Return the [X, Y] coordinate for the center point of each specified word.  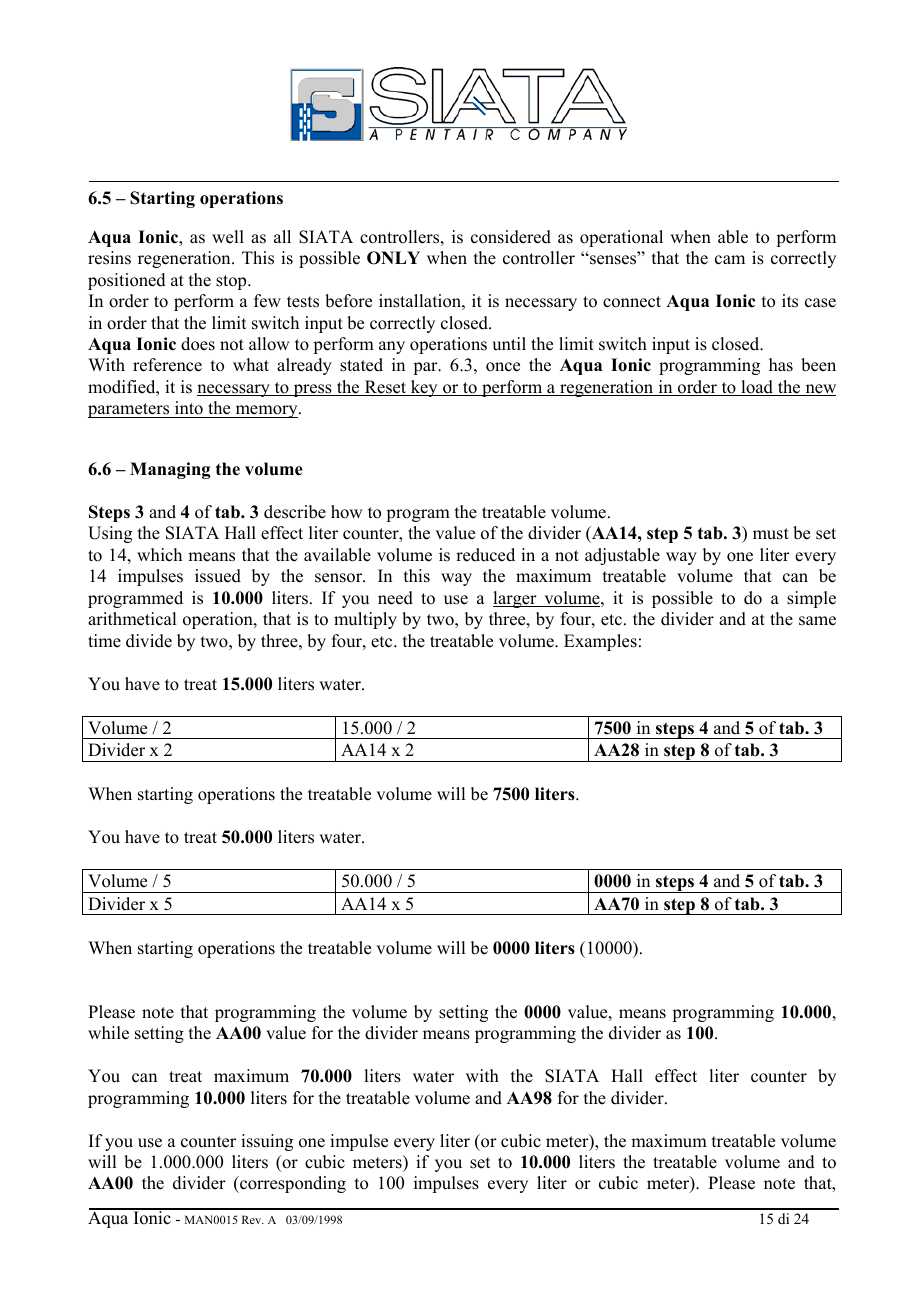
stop [232, 282]
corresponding [292, 1184]
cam [730, 260]
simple [811, 599]
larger [516, 599]
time [104, 641]
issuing [267, 1142]
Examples [600, 642]
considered [511, 237]
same [817, 621]
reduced [485, 555]
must [771, 534]
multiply [365, 620]
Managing [170, 470]
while [108, 1033]
